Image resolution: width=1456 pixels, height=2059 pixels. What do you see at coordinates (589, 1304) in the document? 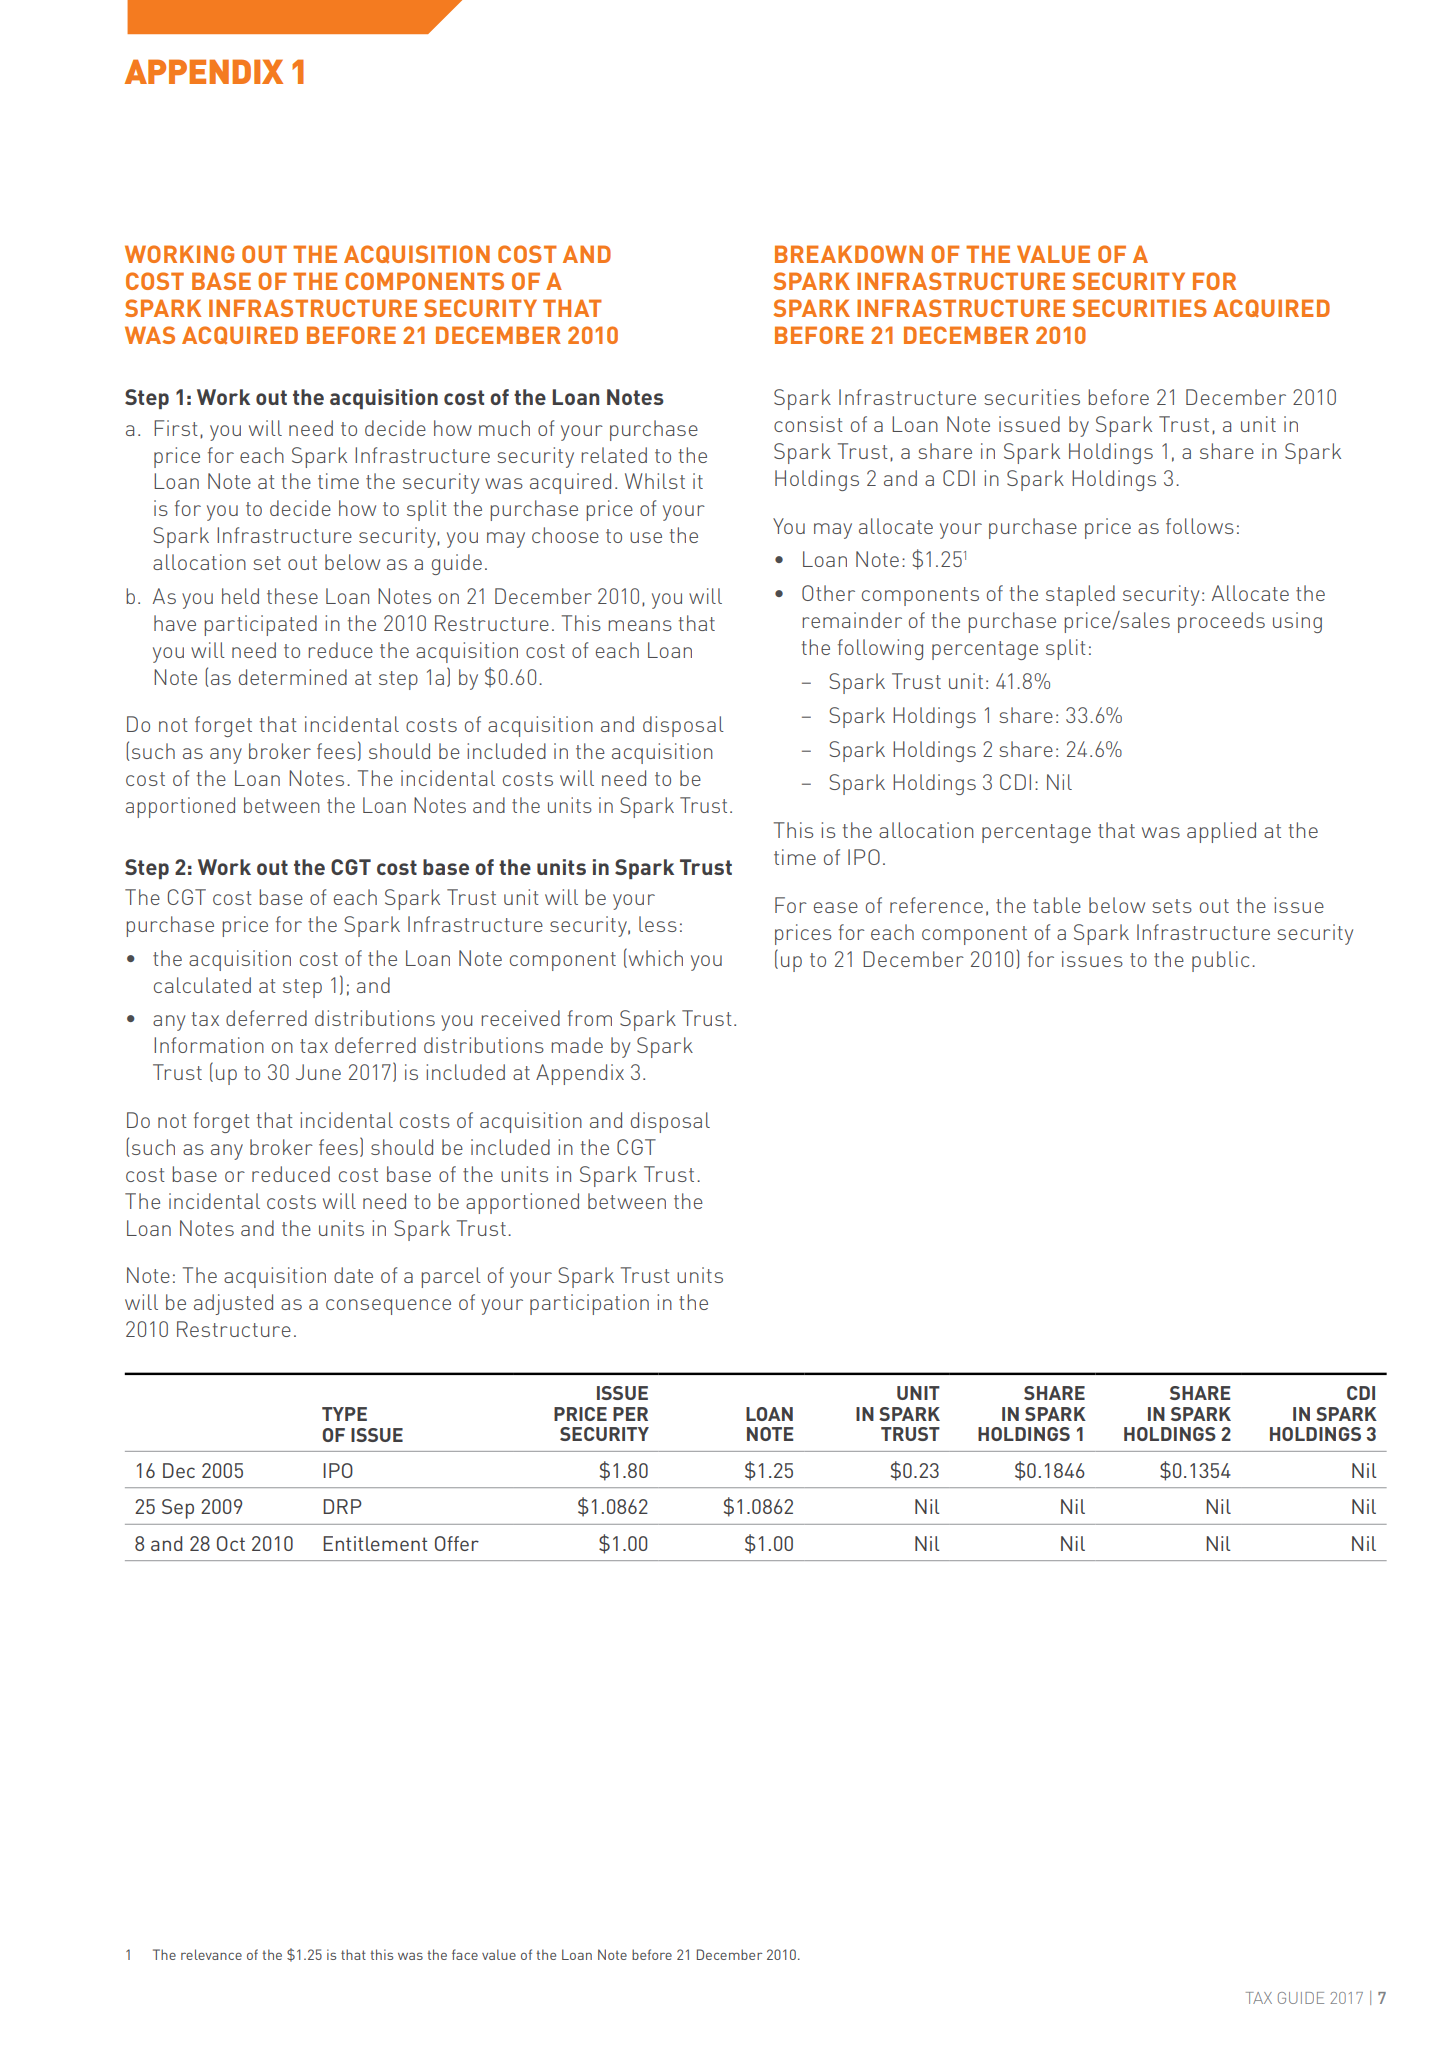
I see `participation` at bounding box center [589, 1304].
